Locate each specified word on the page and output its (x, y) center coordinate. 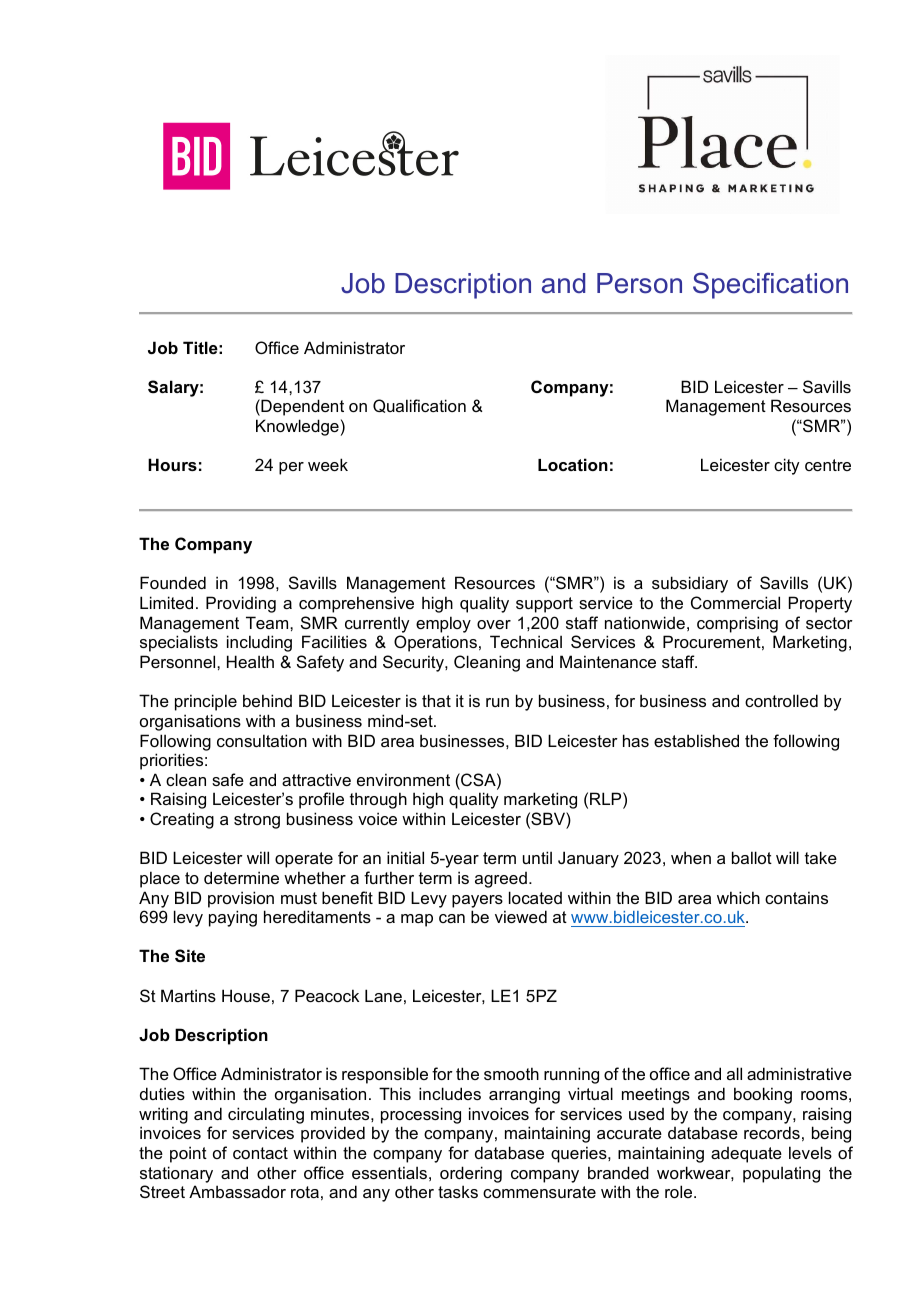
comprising (737, 624)
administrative (799, 1073)
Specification (770, 285)
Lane (383, 995)
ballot (752, 857)
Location (573, 464)
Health (250, 661)
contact (260, 1153)
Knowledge (297, 427)
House (246, 995)
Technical (526, 641)
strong (257, 821)
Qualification (419, 406)
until (537, 857)
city (786, 466)
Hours (172, 464)
